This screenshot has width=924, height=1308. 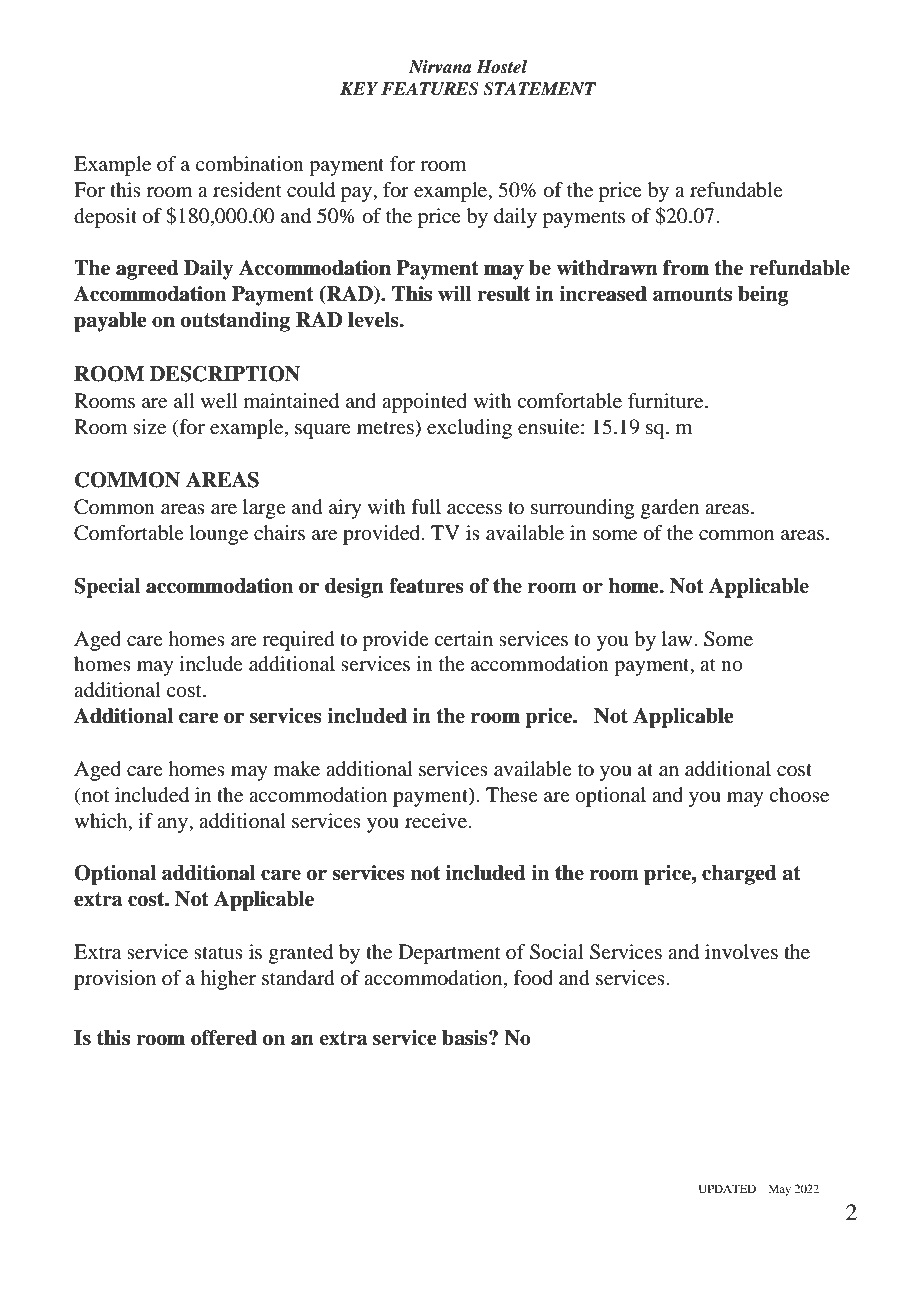 What do you see at coordinates (173, 825) in the screenshot?
I see `any` at bounding box center [173, 825].
